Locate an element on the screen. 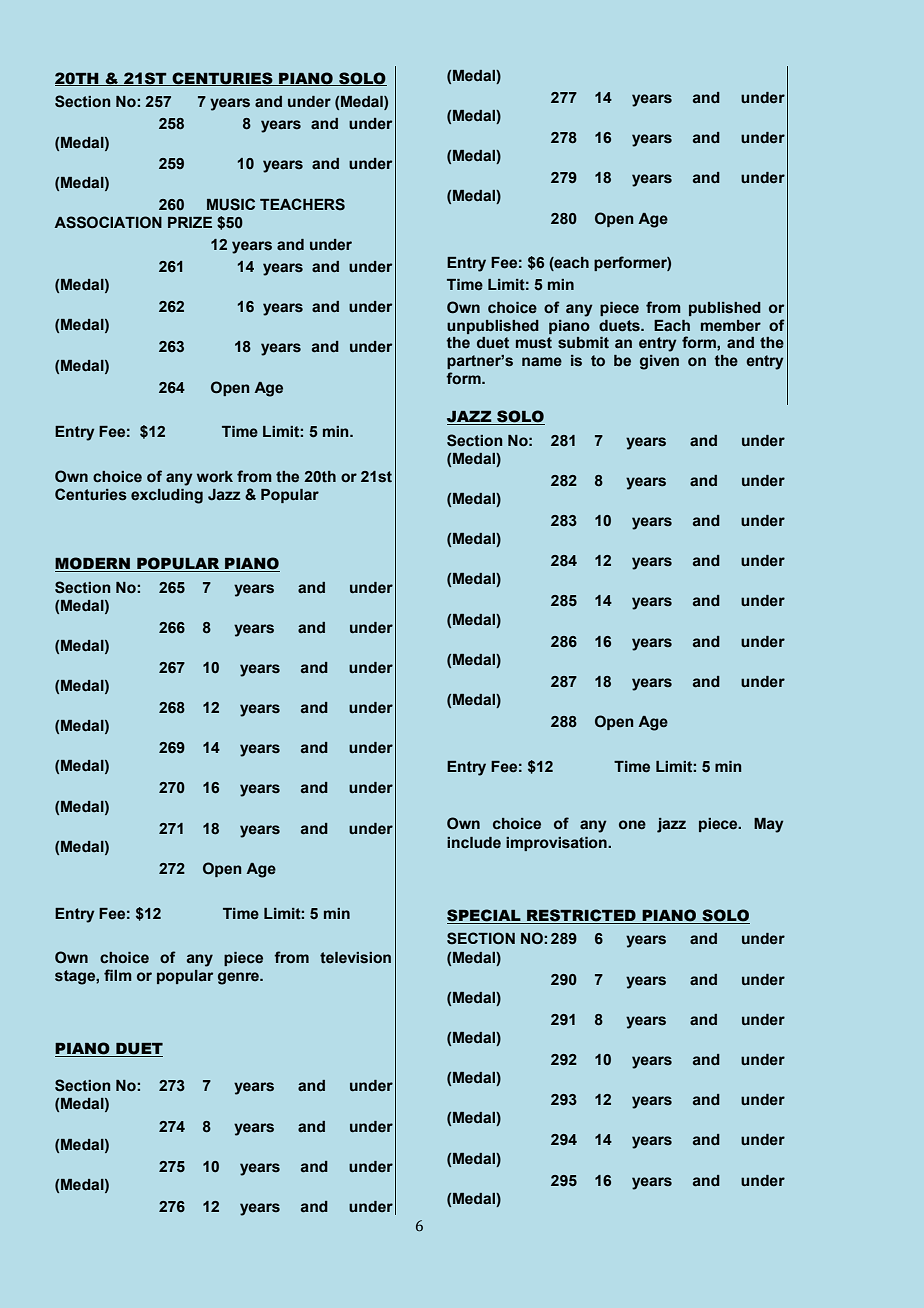 The image size is (924, 1308). film is located at coordinates (118, 975).
